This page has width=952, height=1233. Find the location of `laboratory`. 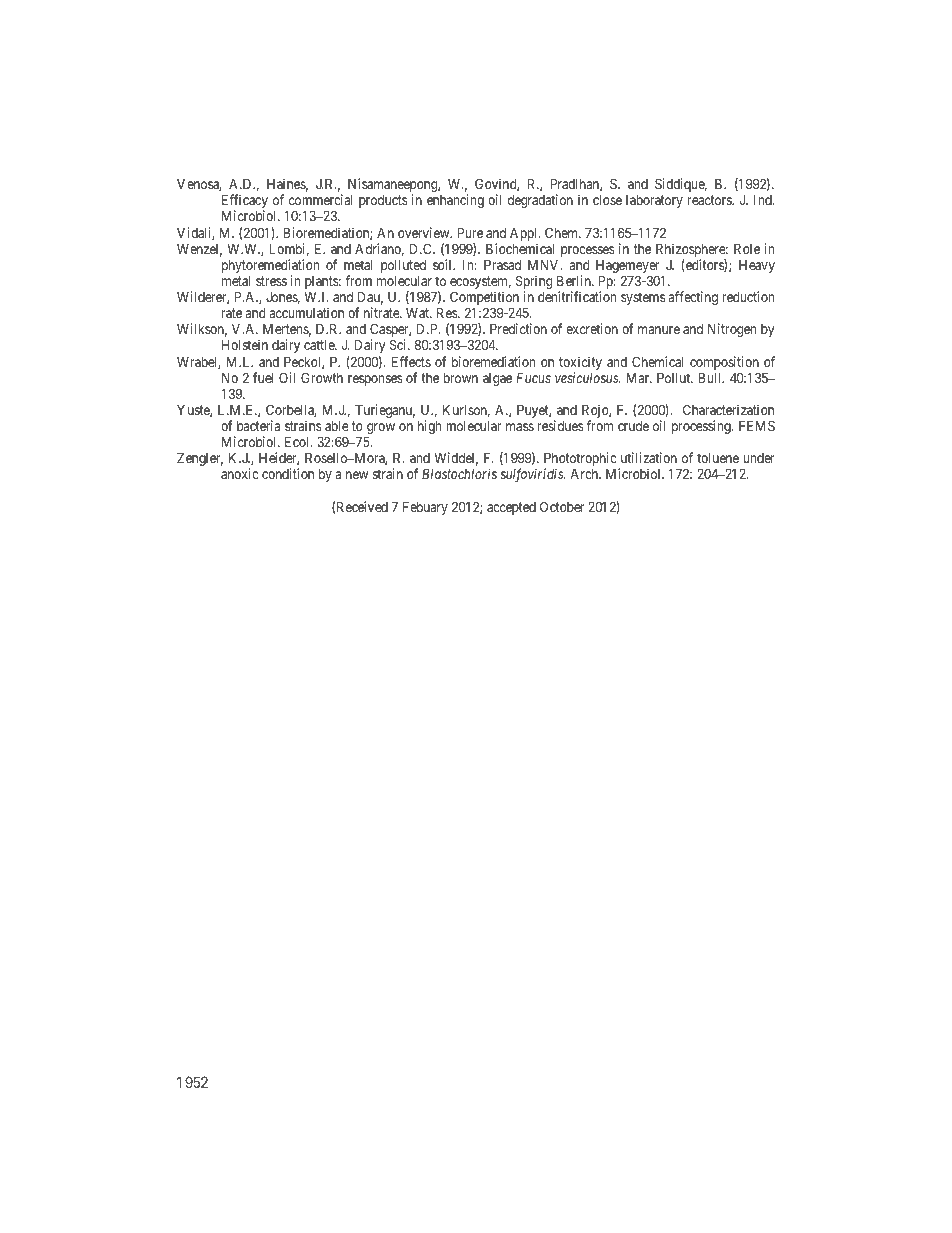

laboratory is located at coordinates (654, 201).
